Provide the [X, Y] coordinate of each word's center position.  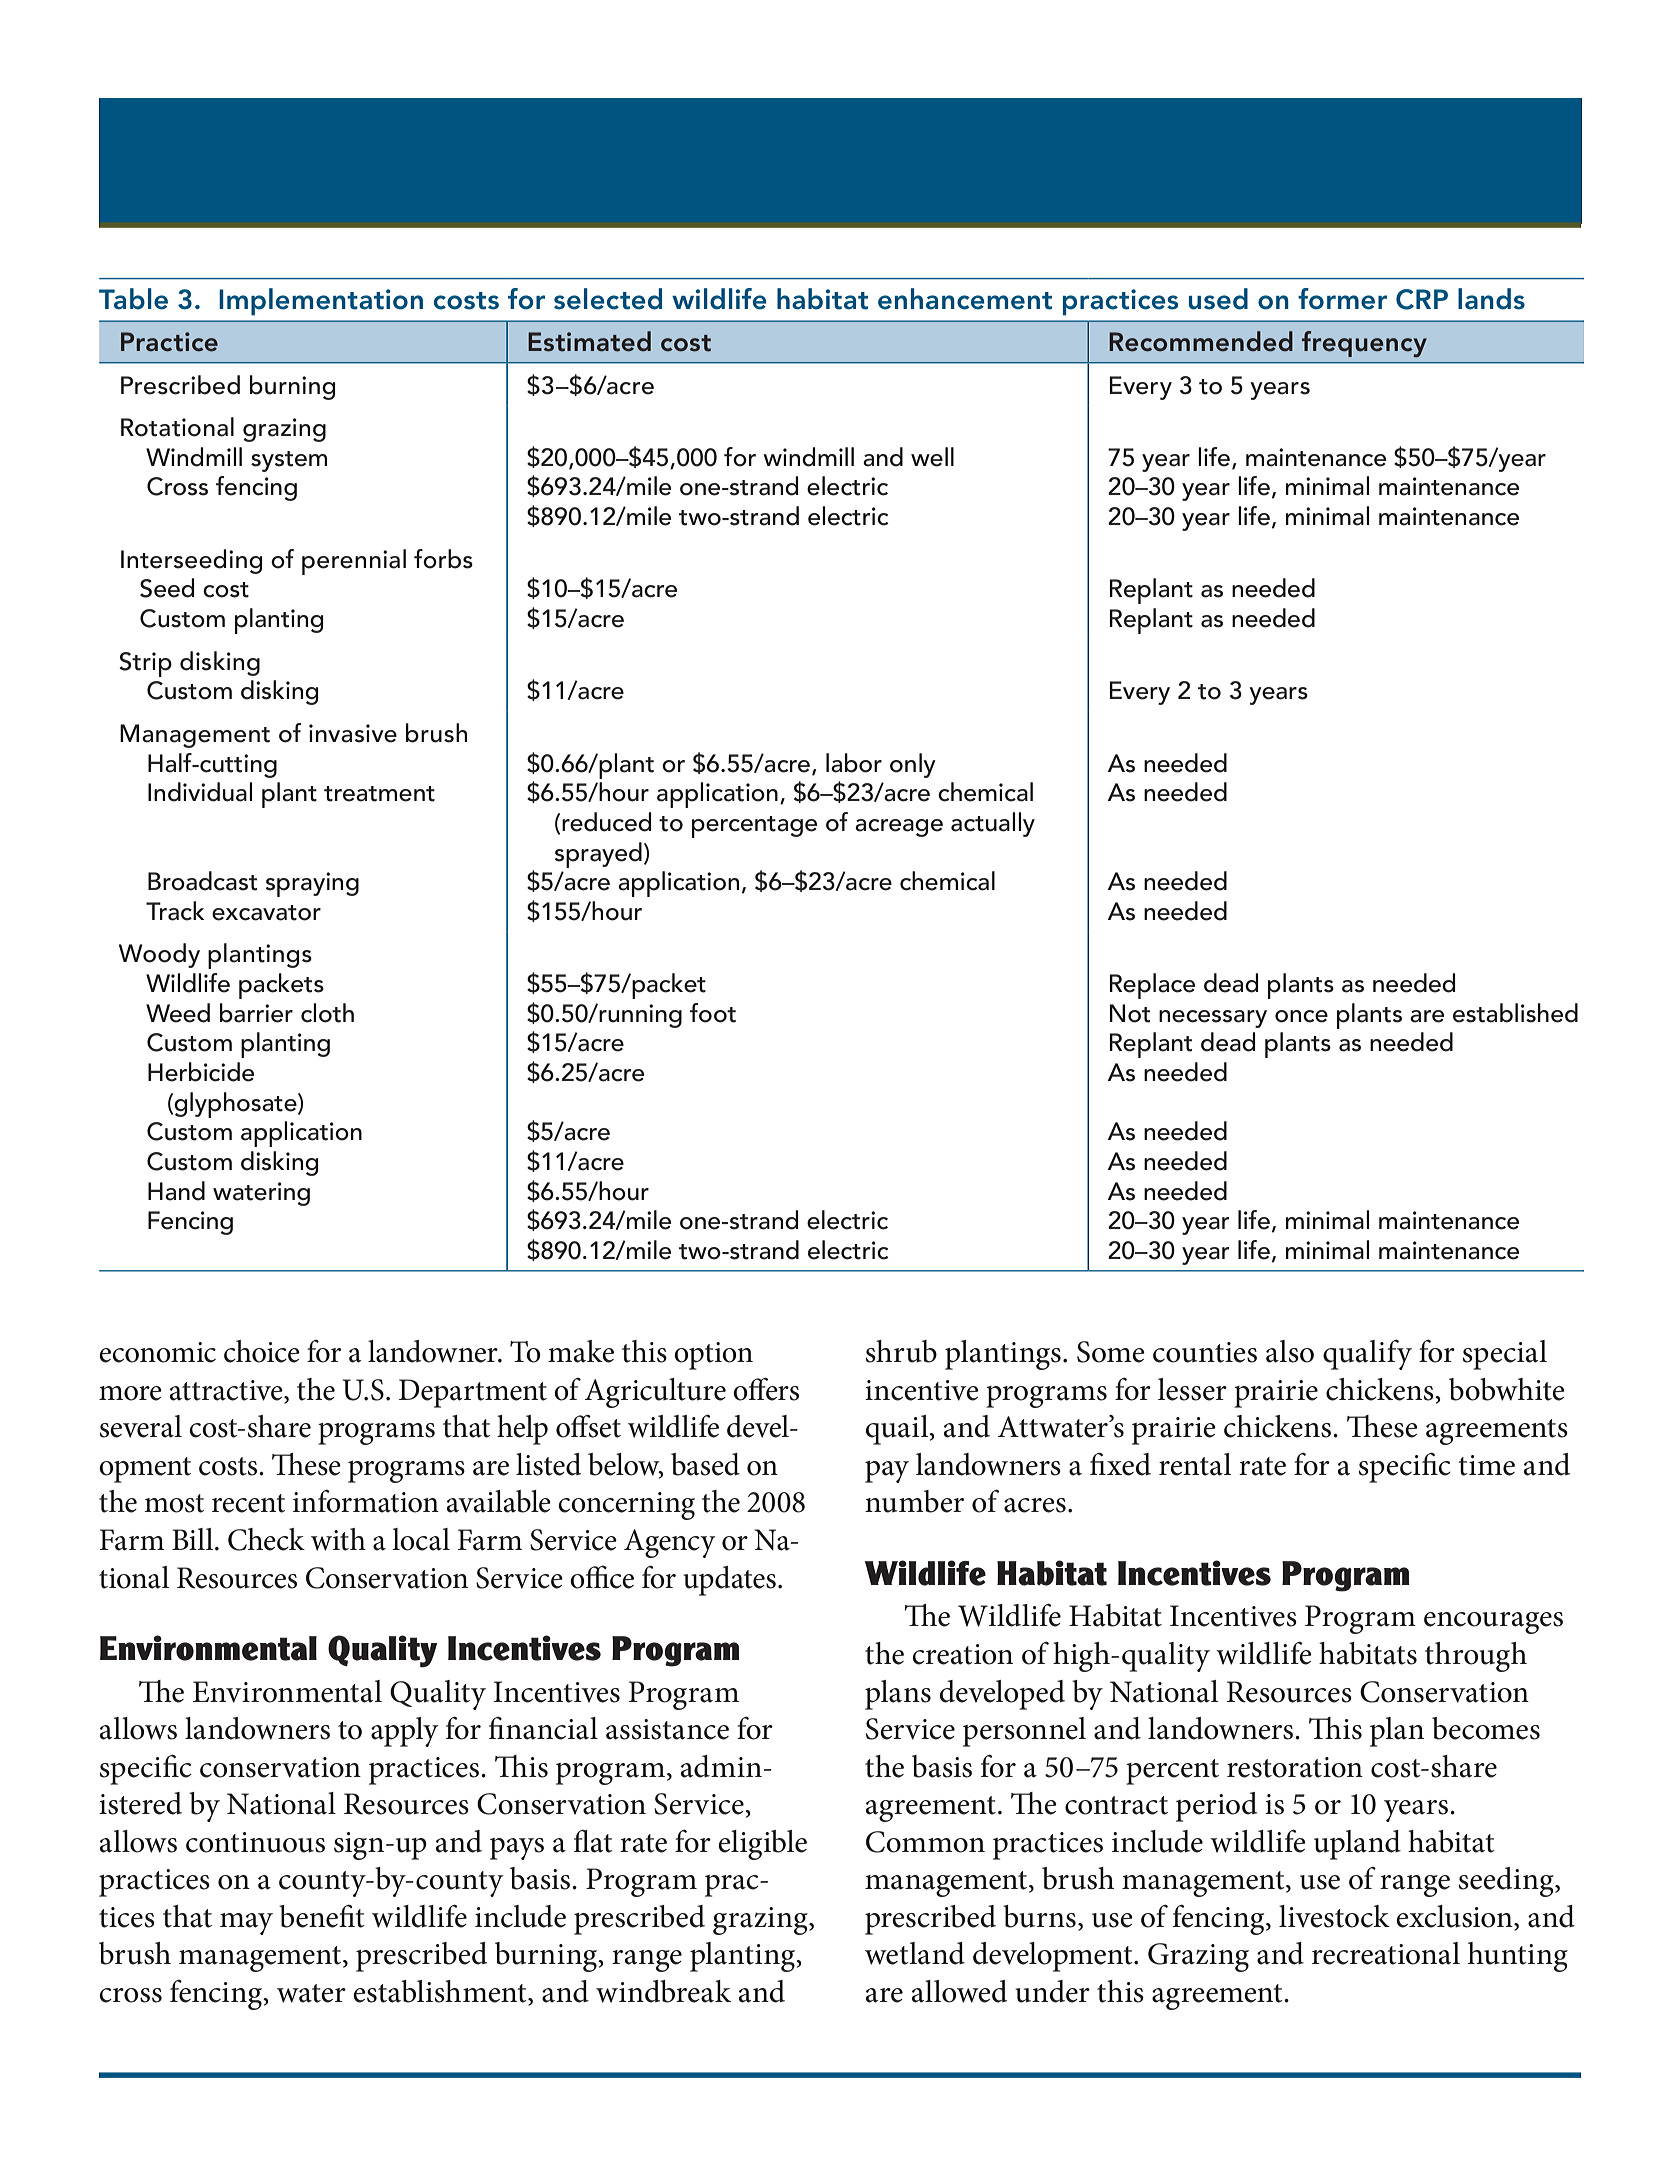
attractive [227, 1391]
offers [766, 1389]
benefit [322, 1916]
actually [993, 824]
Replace [1152, 986]
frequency [1364, 344]
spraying [312, 884]
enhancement [965, 299]
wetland [915, 1953]
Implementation [321, 302]
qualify [1367, 1354]
